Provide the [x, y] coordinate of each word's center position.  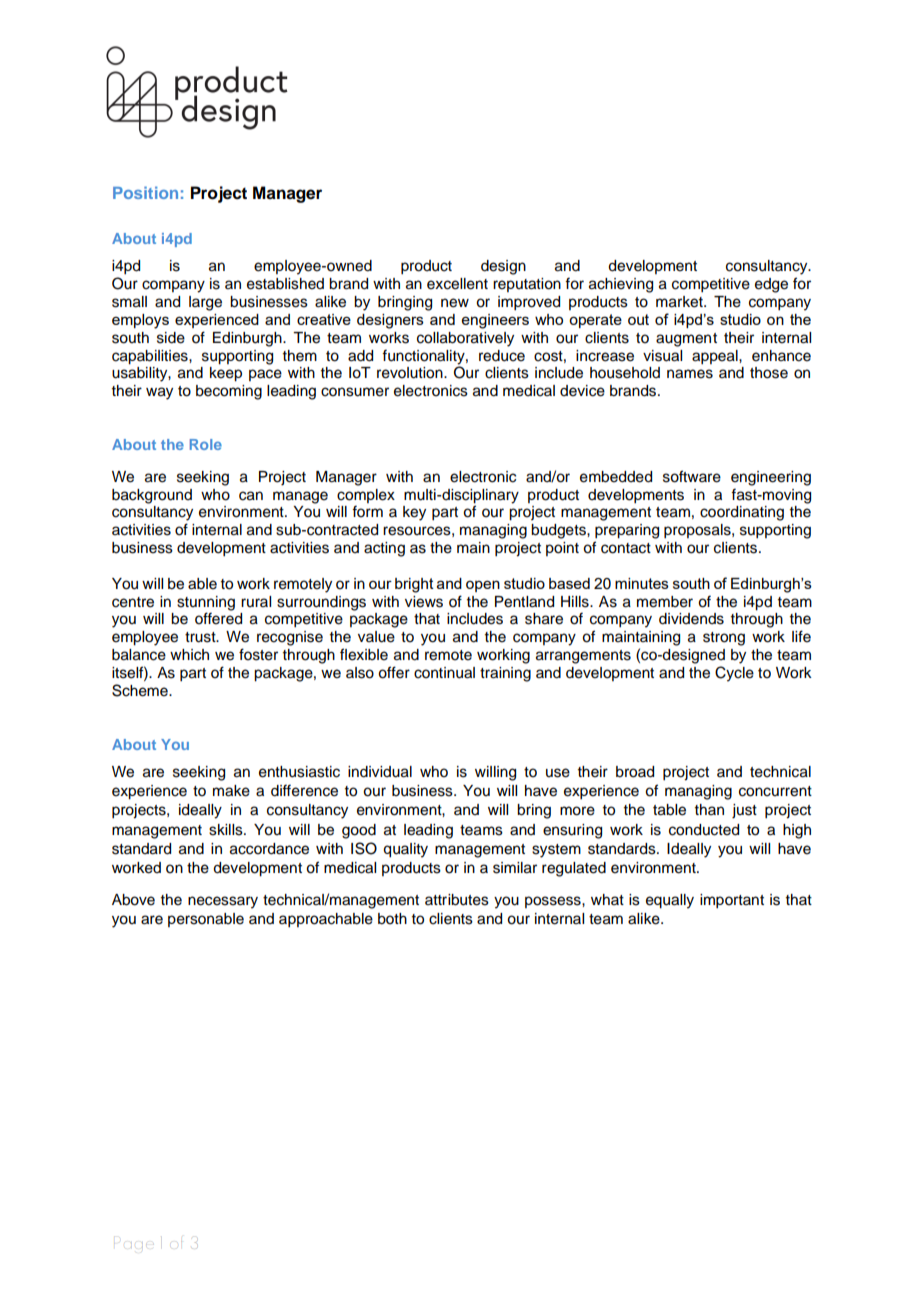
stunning [206, 604]
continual [444, 673]
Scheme [141, 690]
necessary [223, 902]
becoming [229, 392]
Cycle [734, 674]
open [483, 586]
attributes [457, 900]
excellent [457, 284]
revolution [411, 373]
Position [145, 192]
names [690, 374]
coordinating [742, 513]
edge [771, 285]
